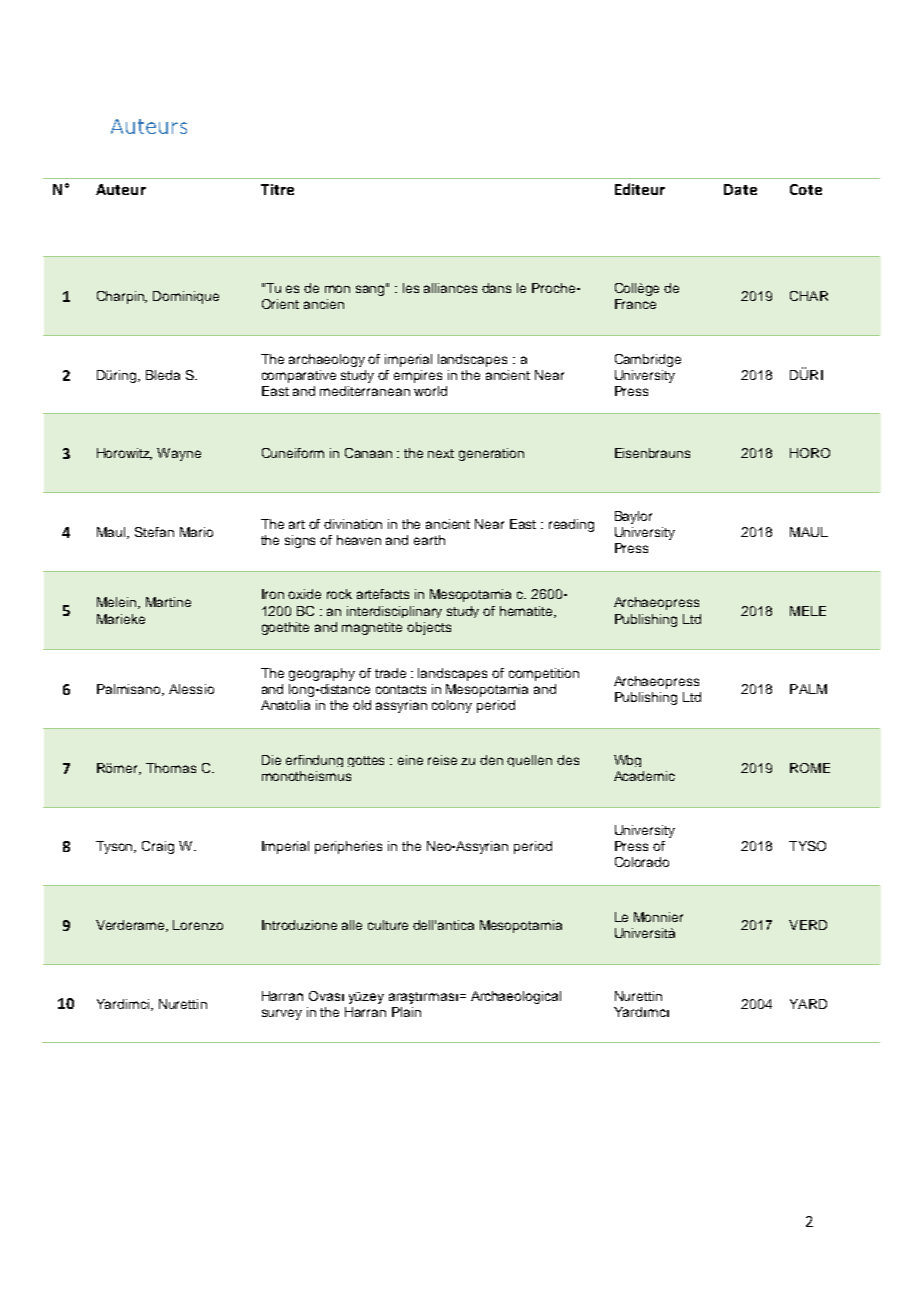 This screenshot has width=924, height=1308. I want to click on Baylor, so click(633, 517).
